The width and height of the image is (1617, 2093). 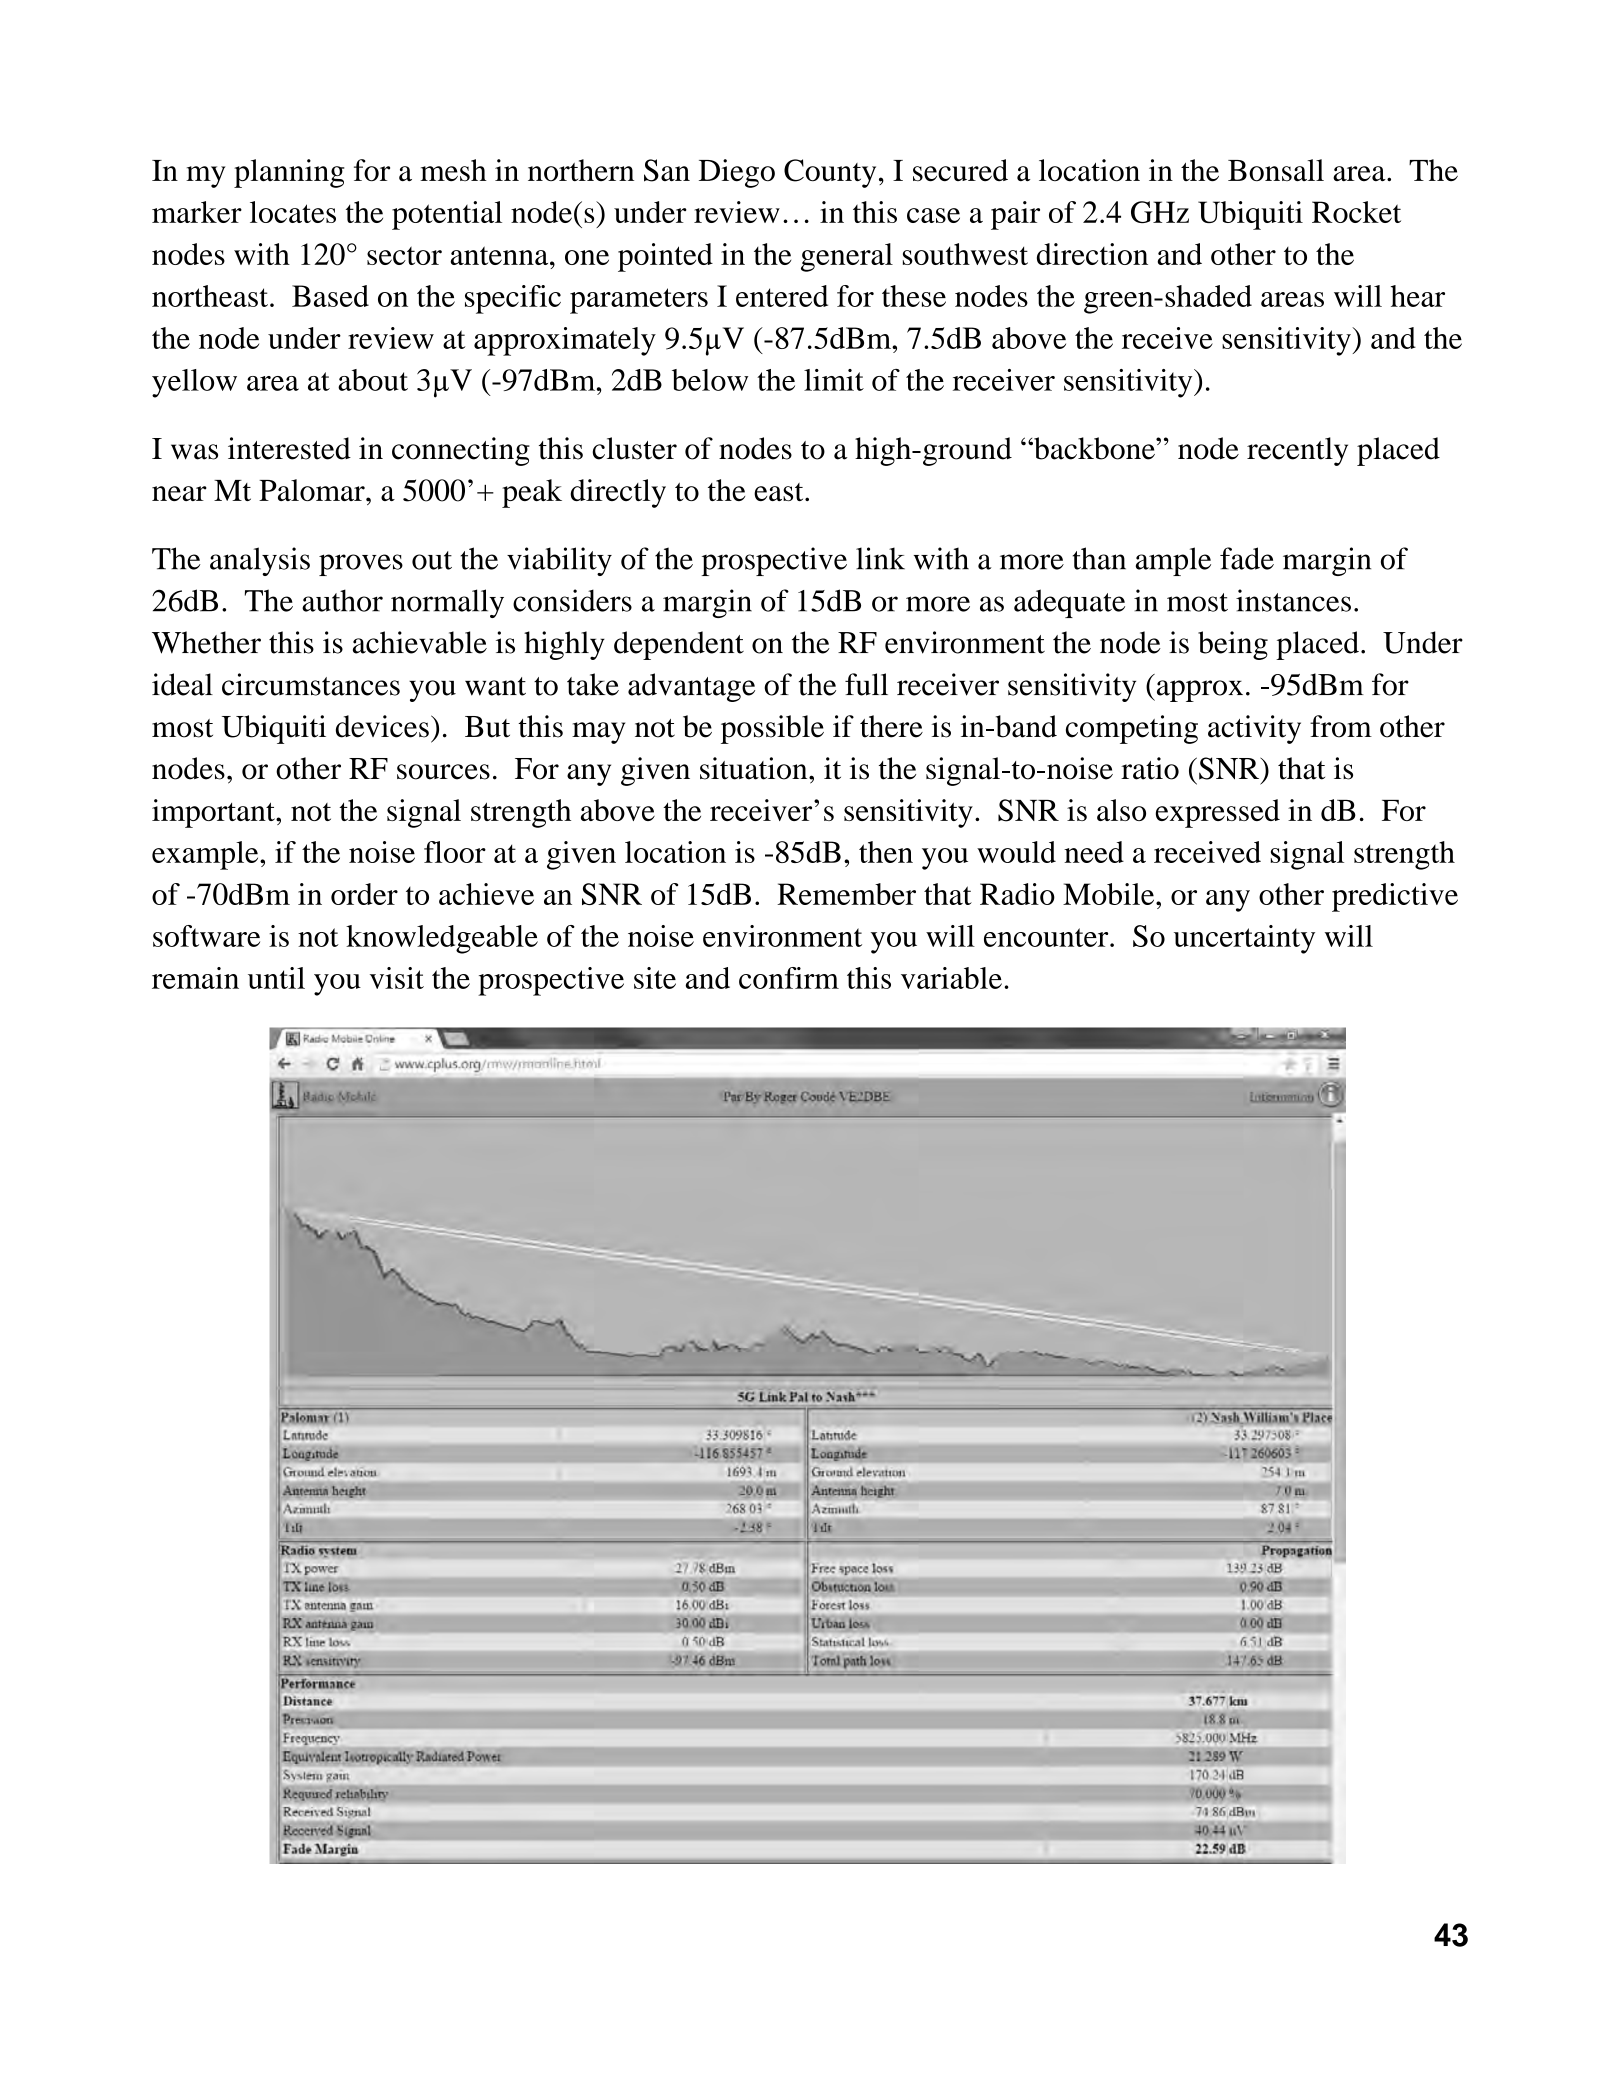 What do you see at coordinates (276, 978) in the image?
I see `until` at bounding box center [276, 978].
